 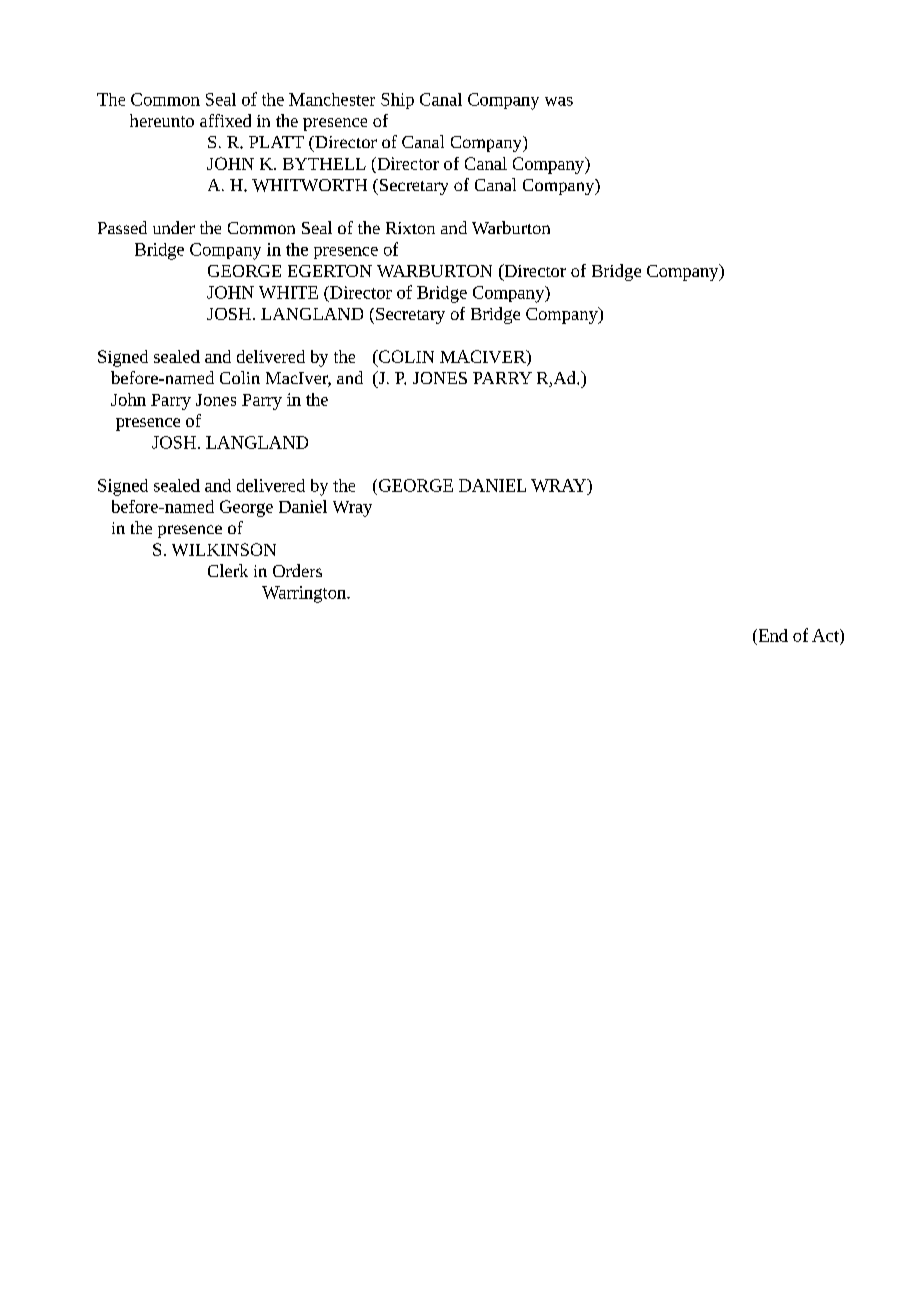 What do you see at coordinates (772, 635) in the screenshot?
I see `End` at bounding box center [772, 635].
